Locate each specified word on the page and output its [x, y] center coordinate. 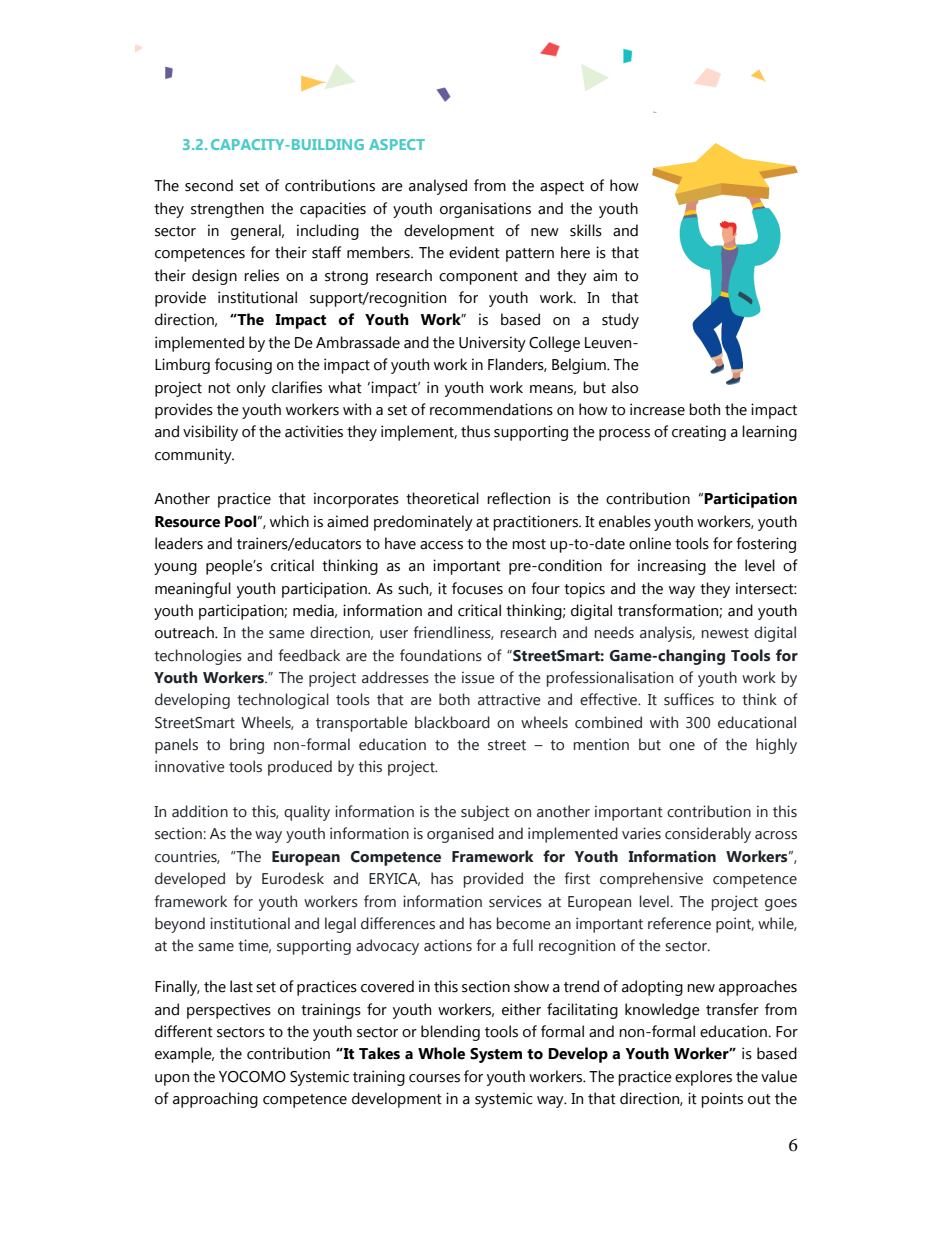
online [650, 543]
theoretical [442, 498]
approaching [215, 1100]
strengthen [227, 210]
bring [247, 746]
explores [703, 1078]
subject [485, 813]
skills [586, 230]
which [289, 521]
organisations [485, 210]
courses [434, 1078]
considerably [708, 835]
